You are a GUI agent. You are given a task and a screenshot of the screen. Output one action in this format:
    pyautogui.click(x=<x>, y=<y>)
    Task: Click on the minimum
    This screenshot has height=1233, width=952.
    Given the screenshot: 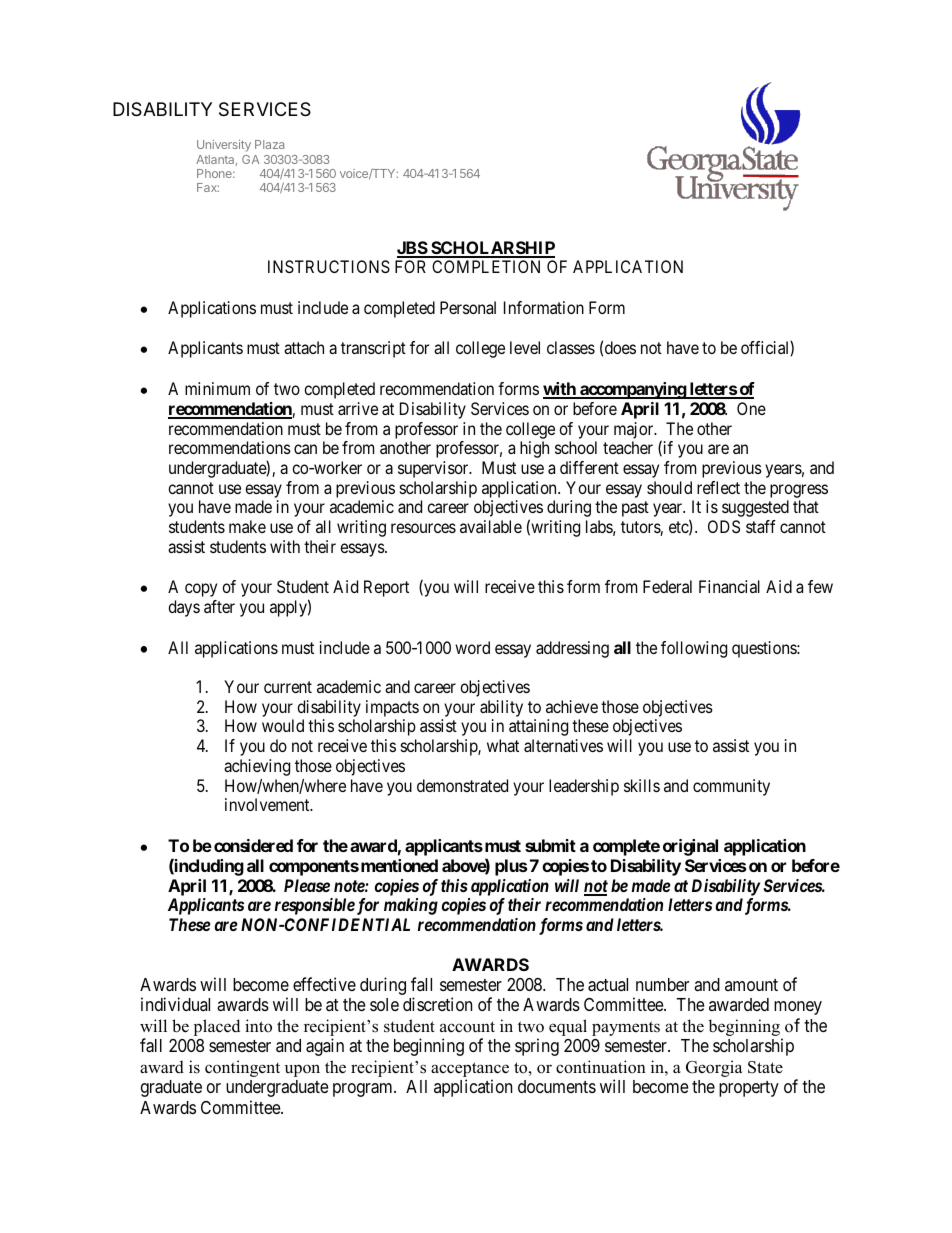 What is the action you would take?
    pyautogui.click(x=217, y=388)
